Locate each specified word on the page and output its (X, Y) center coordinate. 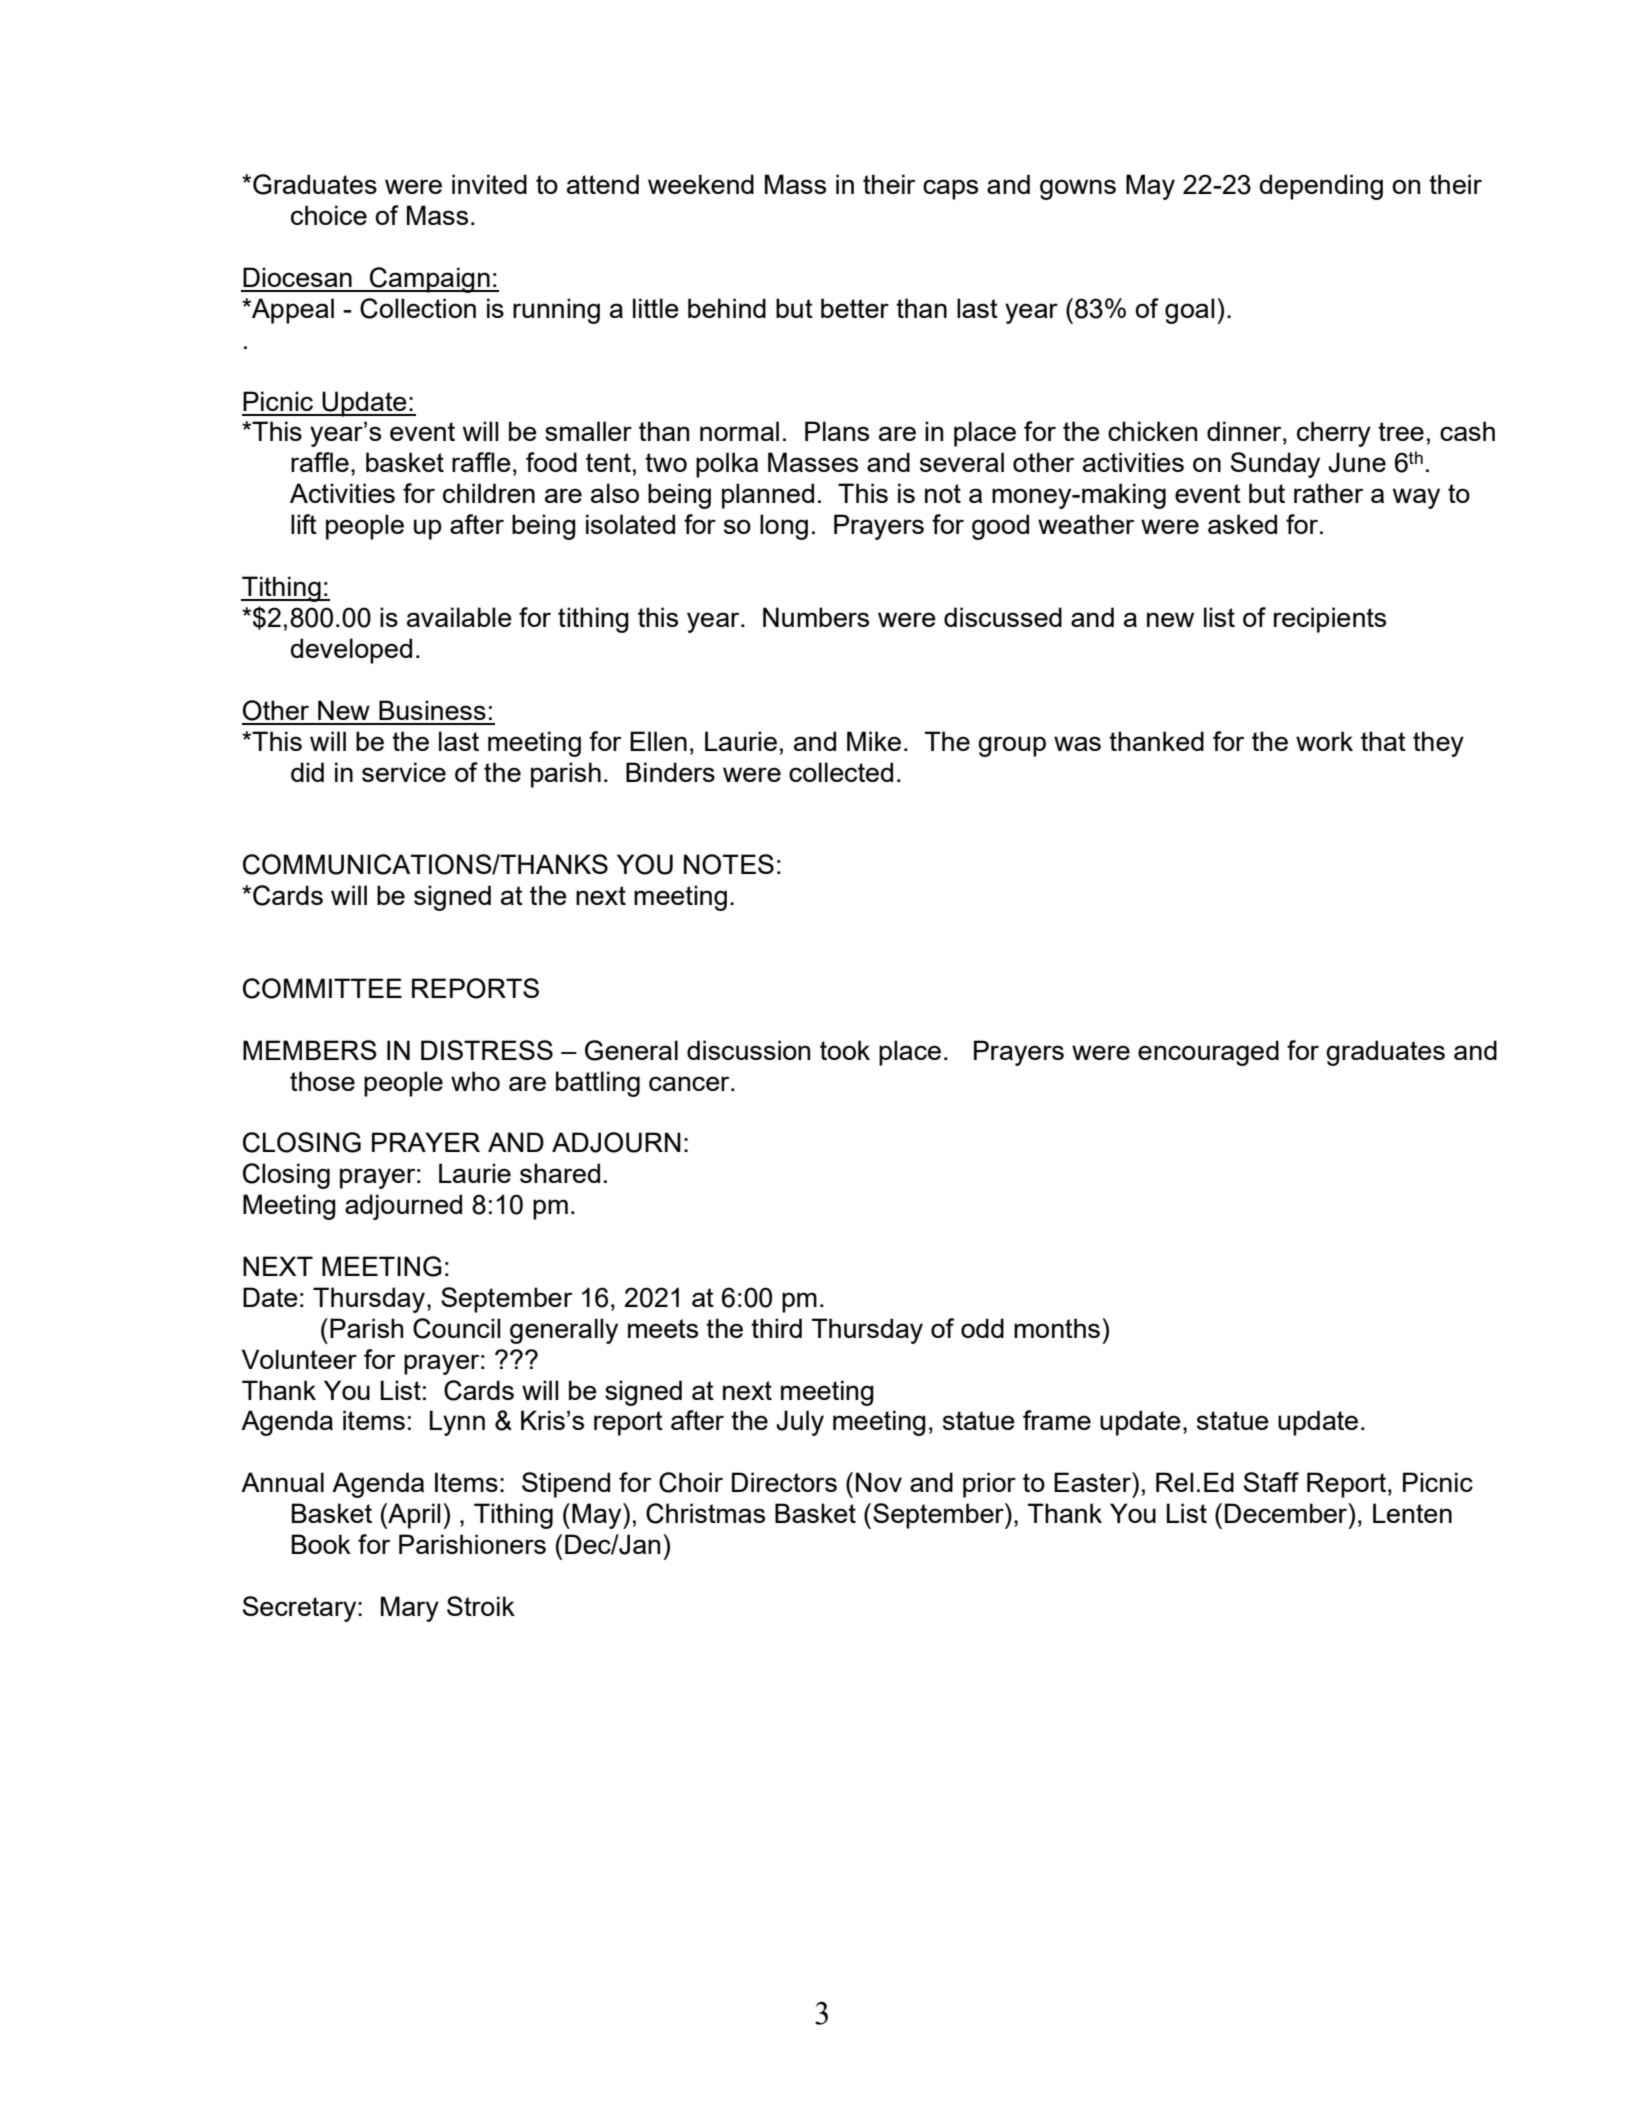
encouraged (1208, 1053)
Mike (874, 741)
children (489, 493)
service (404, 772)
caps (950, 189)
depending (1321, 187)
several (962, 462)
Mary (410, 1609)
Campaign (430, 280)
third (776, 1328)
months (1057, 1328)
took (845, 1050)
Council (456, 1328)
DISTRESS (487, 1050)
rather (1328, 493)
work (1324, 741)
